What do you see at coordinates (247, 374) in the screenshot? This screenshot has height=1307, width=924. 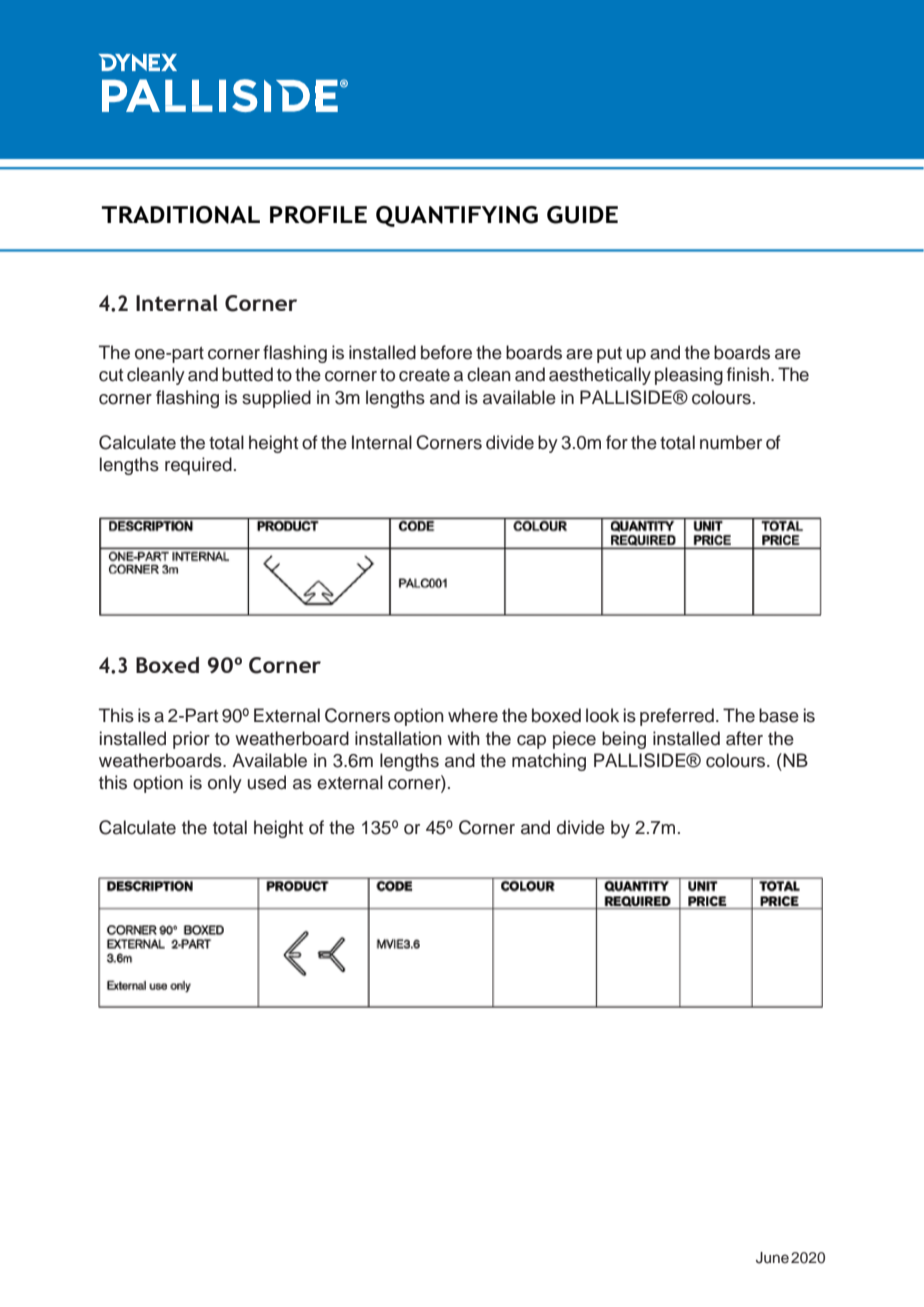 I see `butted` at bounding box center [247, 374].
